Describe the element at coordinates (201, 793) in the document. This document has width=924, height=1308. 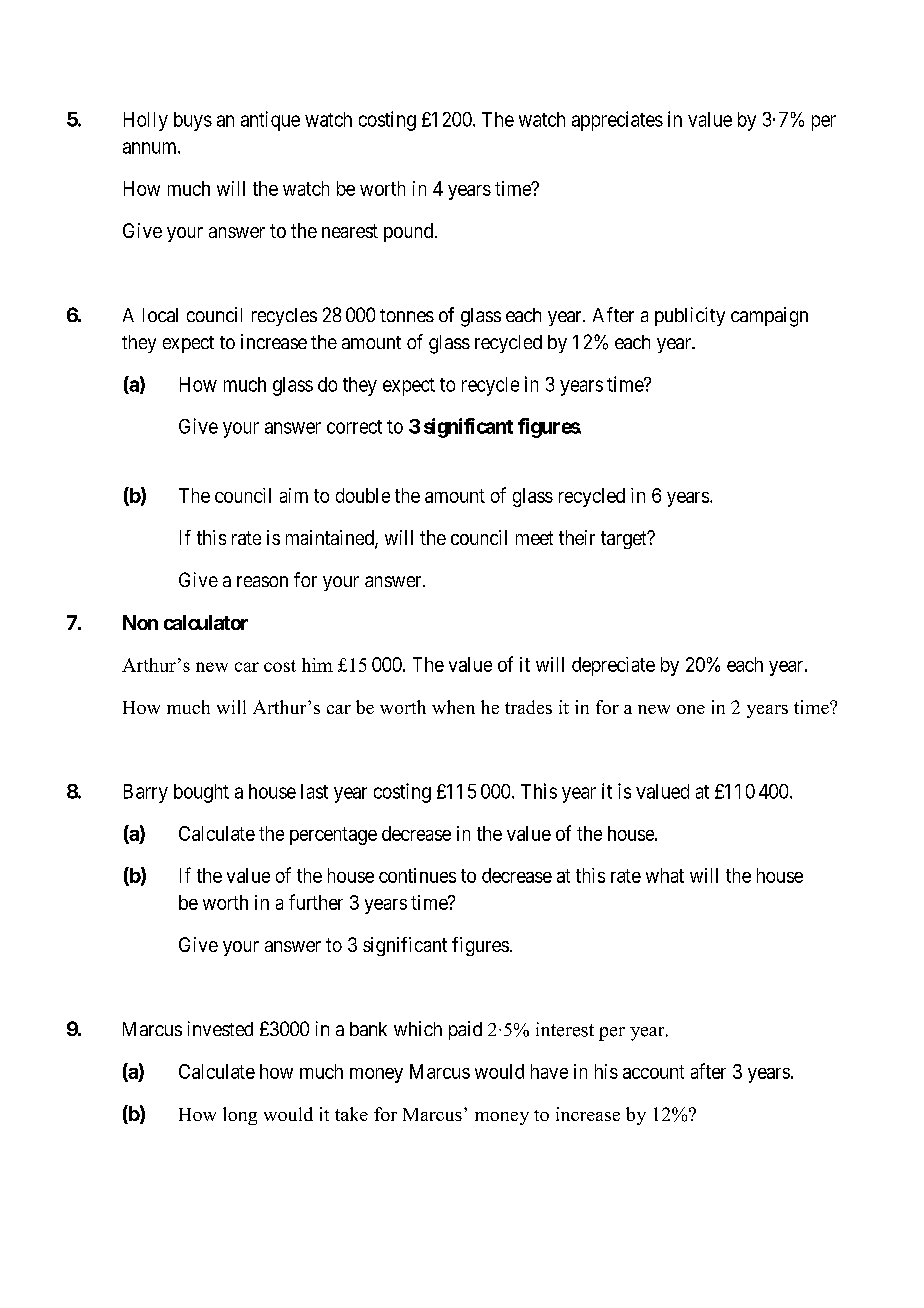
I see `bought` at that location.
